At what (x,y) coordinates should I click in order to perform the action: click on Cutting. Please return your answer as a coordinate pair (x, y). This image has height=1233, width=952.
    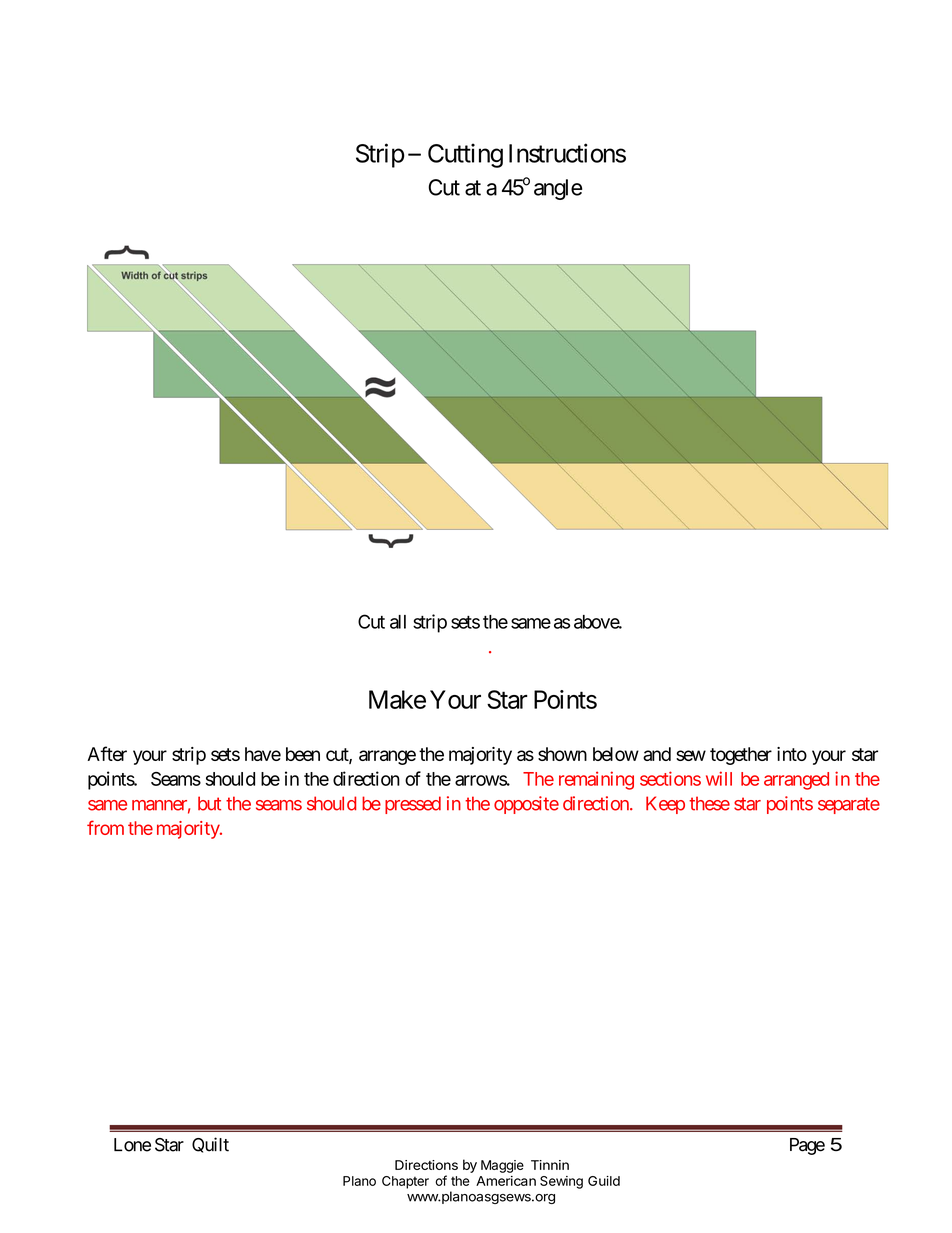
    Looking at the image, I should click on (465, 155).
